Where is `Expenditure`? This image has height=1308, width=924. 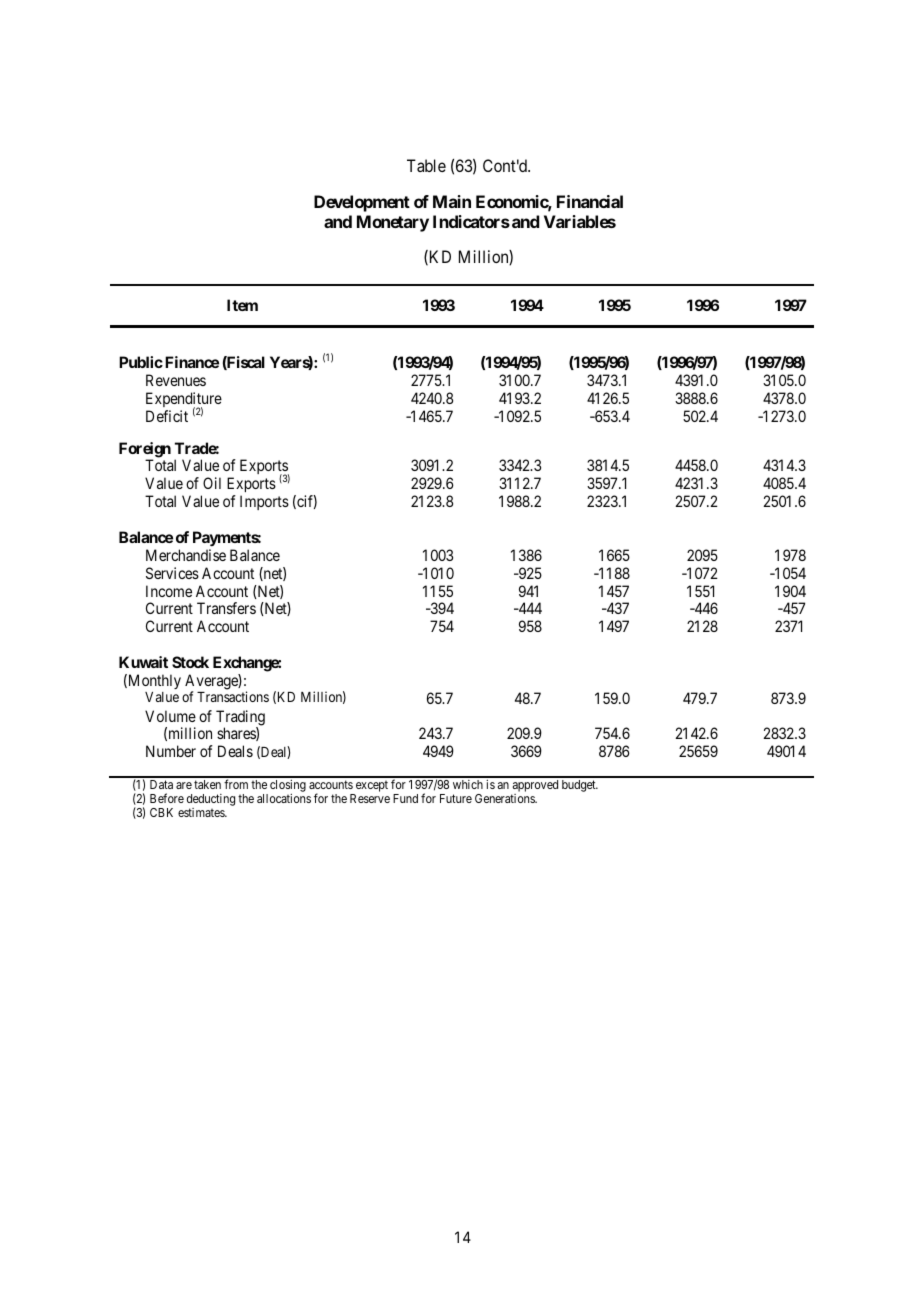 Expenditure is located at coordinates (184, 401).
